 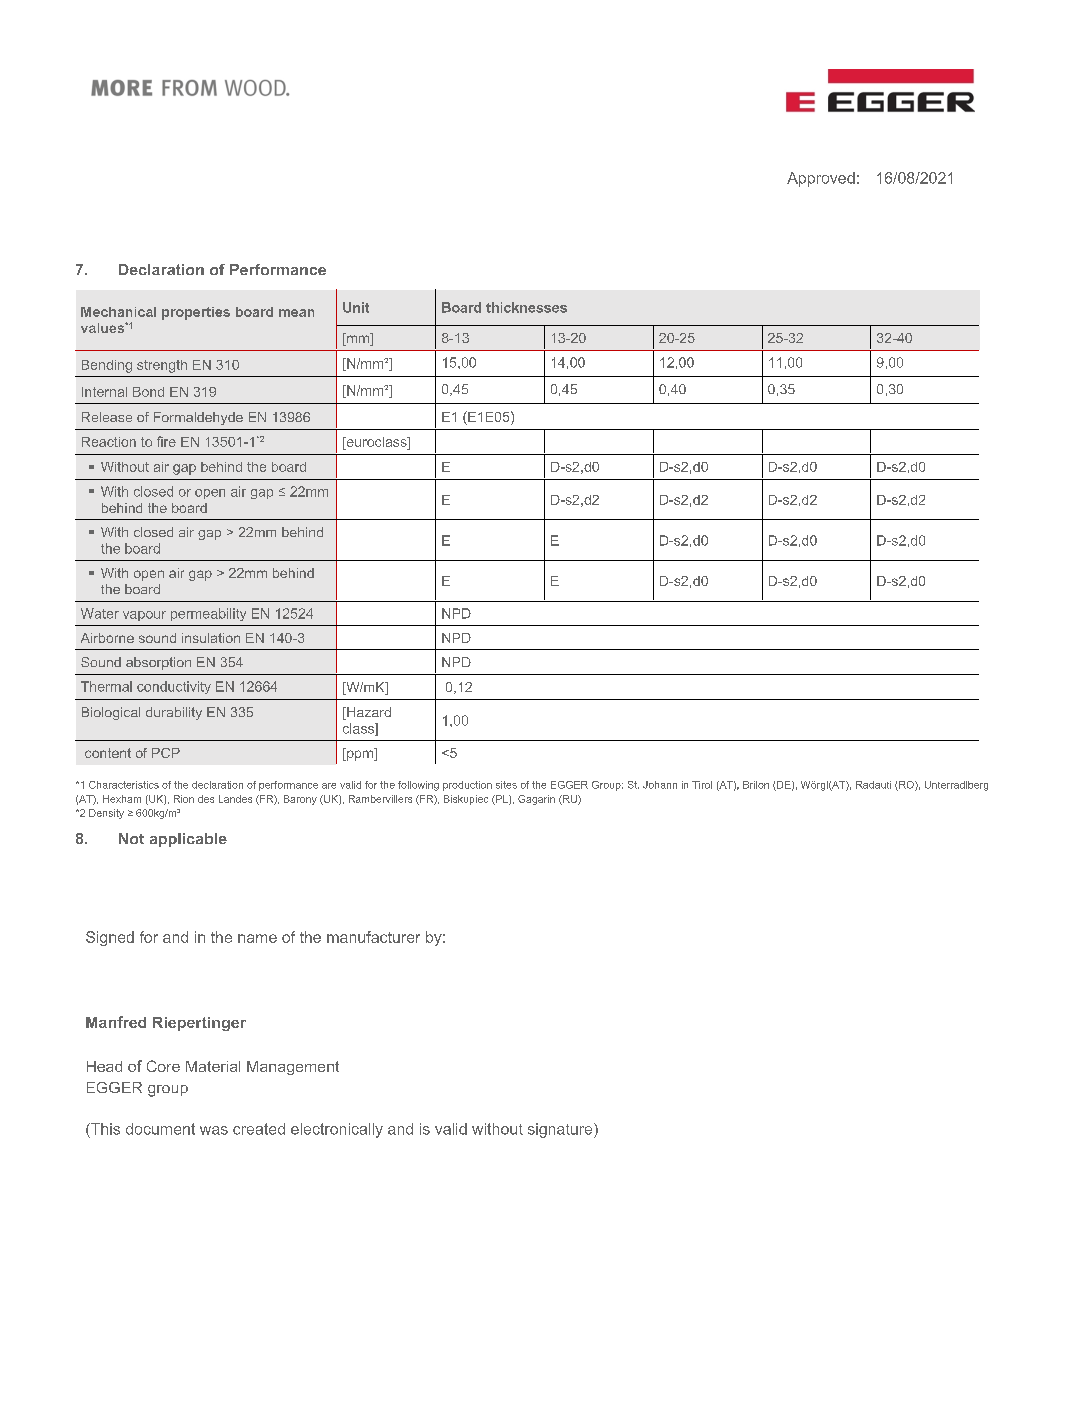 I want to click on Approved, so click(x=821, y=179).
